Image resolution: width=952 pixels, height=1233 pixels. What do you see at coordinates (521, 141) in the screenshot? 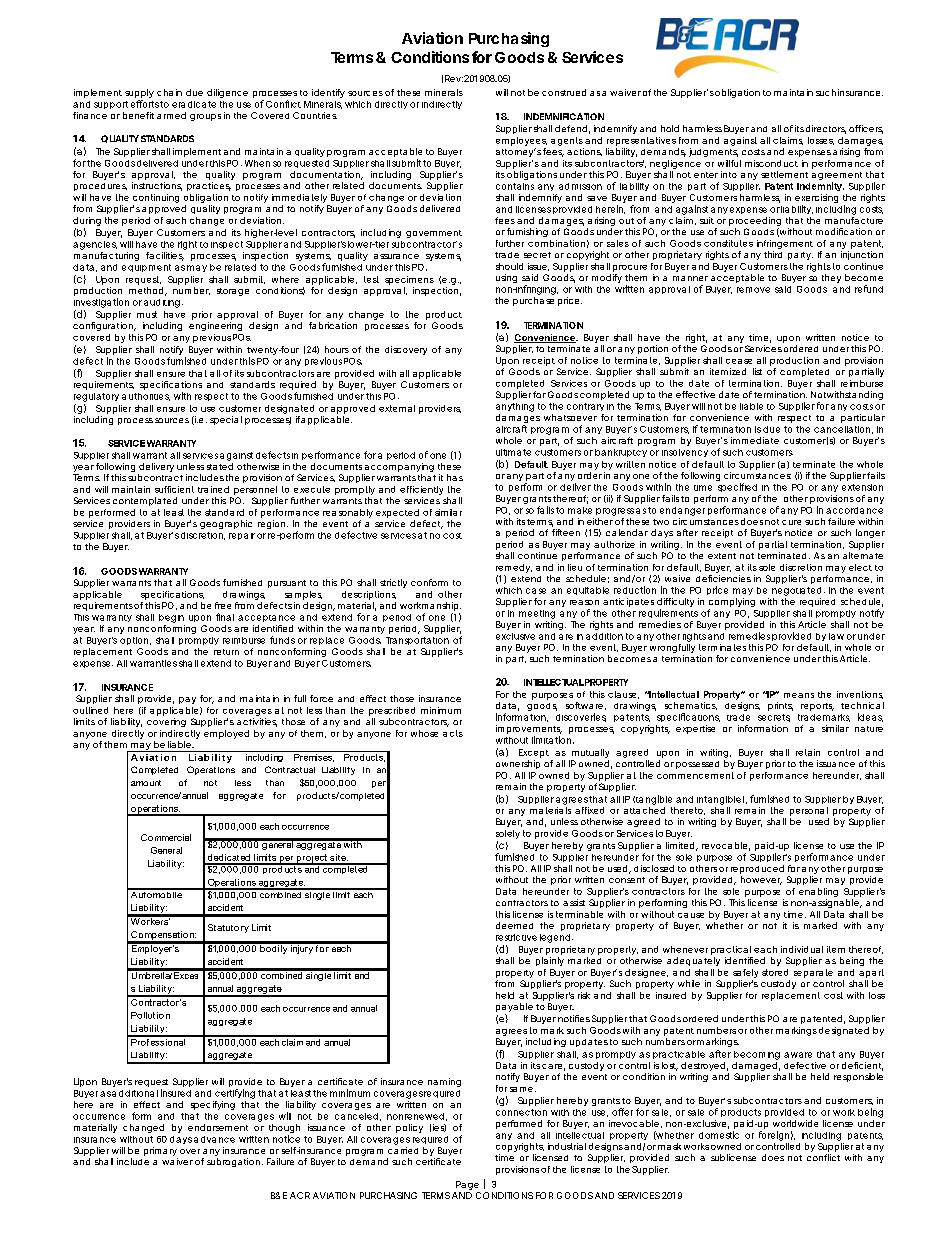
I see `employees` at bounding box center [521, 141].
